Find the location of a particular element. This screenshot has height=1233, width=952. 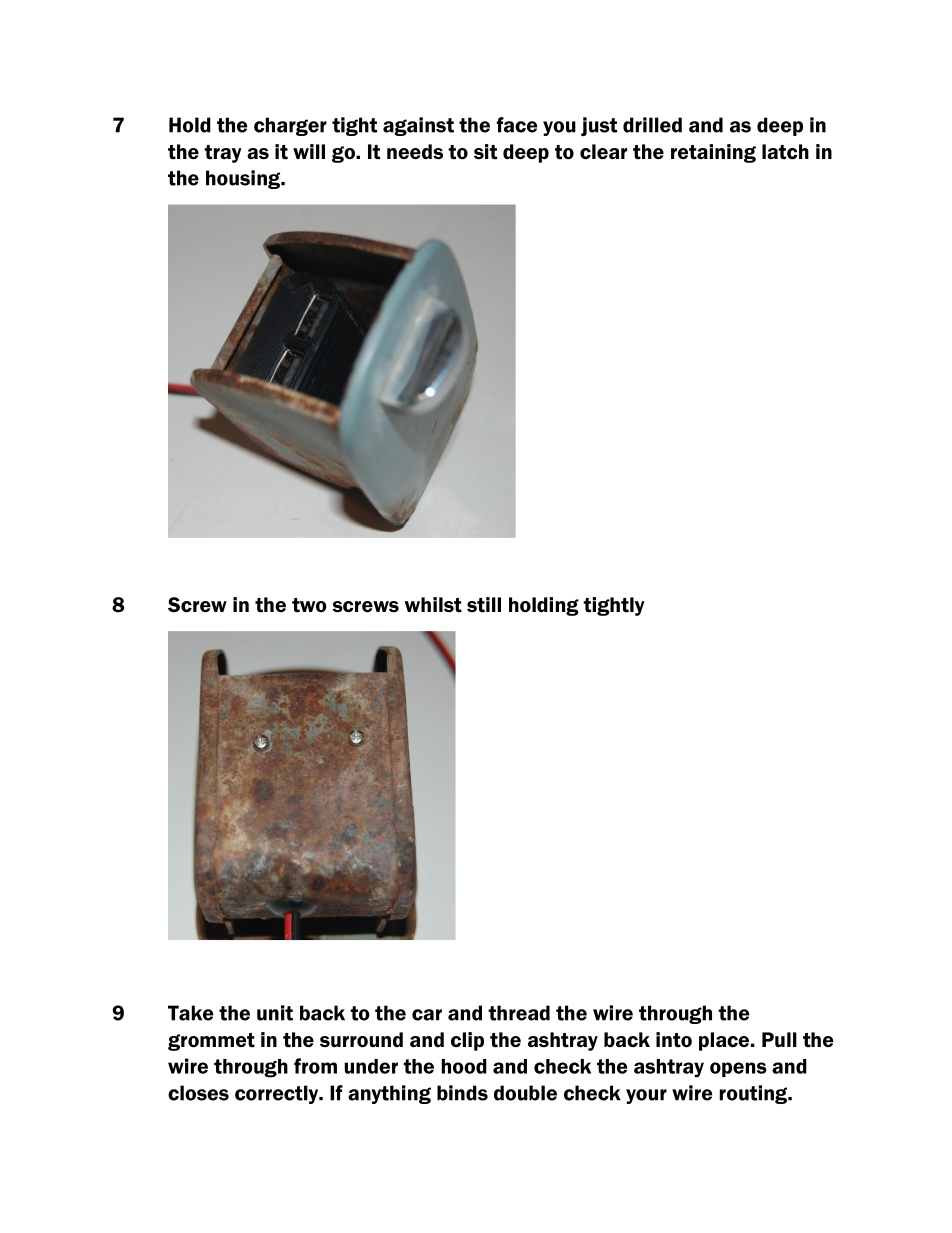

retaining is located at coordinates (713, 153).
